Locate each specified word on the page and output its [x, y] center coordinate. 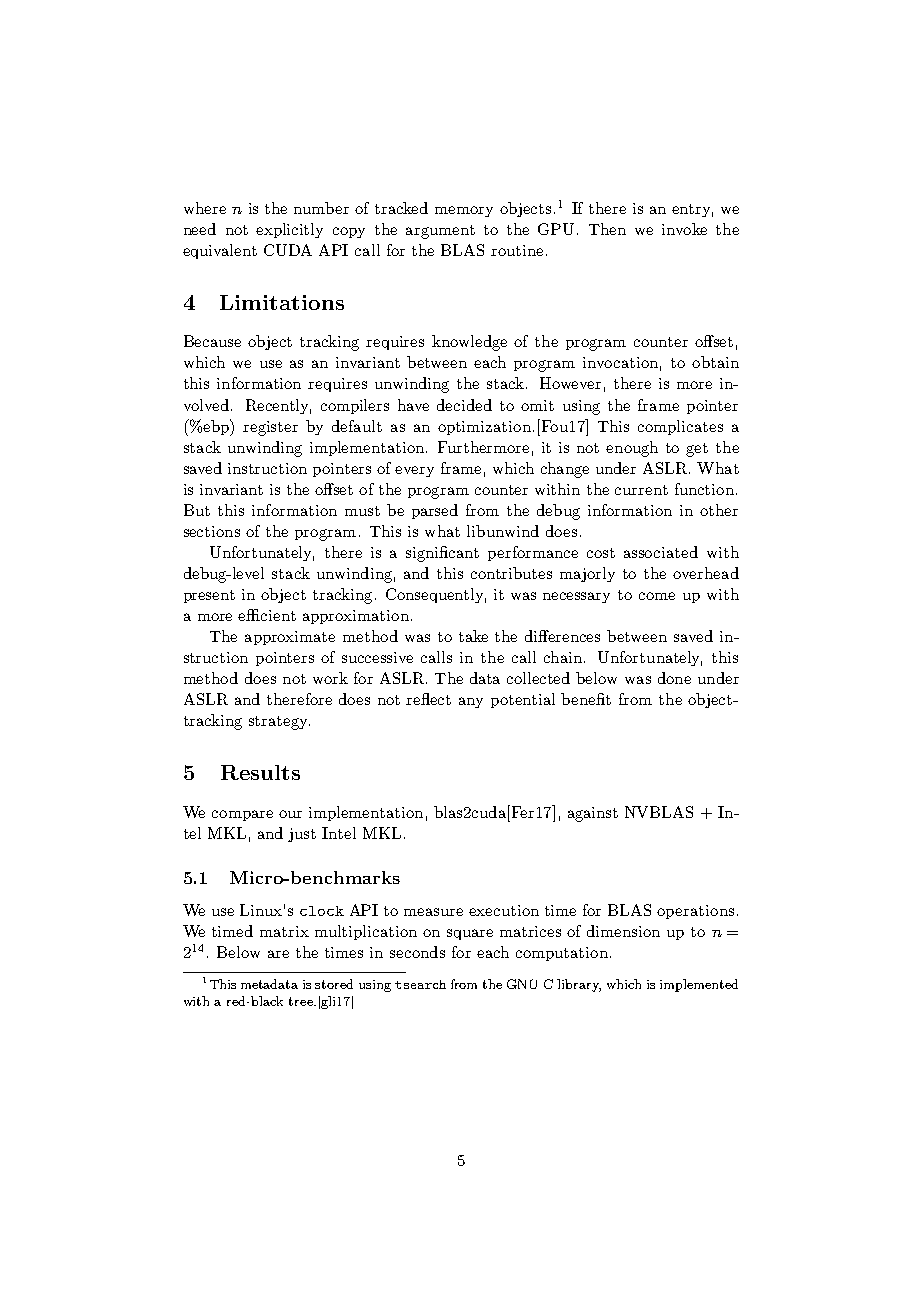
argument [440, 232]
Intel [339, 833]
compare [242, 815]
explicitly [289, 230]
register [270, 428]
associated [661, 552]
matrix [284, 931]
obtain [715, 362]
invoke [684, 229]
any [471, 702]
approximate [290, 638]
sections [212, 531]
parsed [435, 511]
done [674, 678]
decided [464, 405]
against [593, 814]
